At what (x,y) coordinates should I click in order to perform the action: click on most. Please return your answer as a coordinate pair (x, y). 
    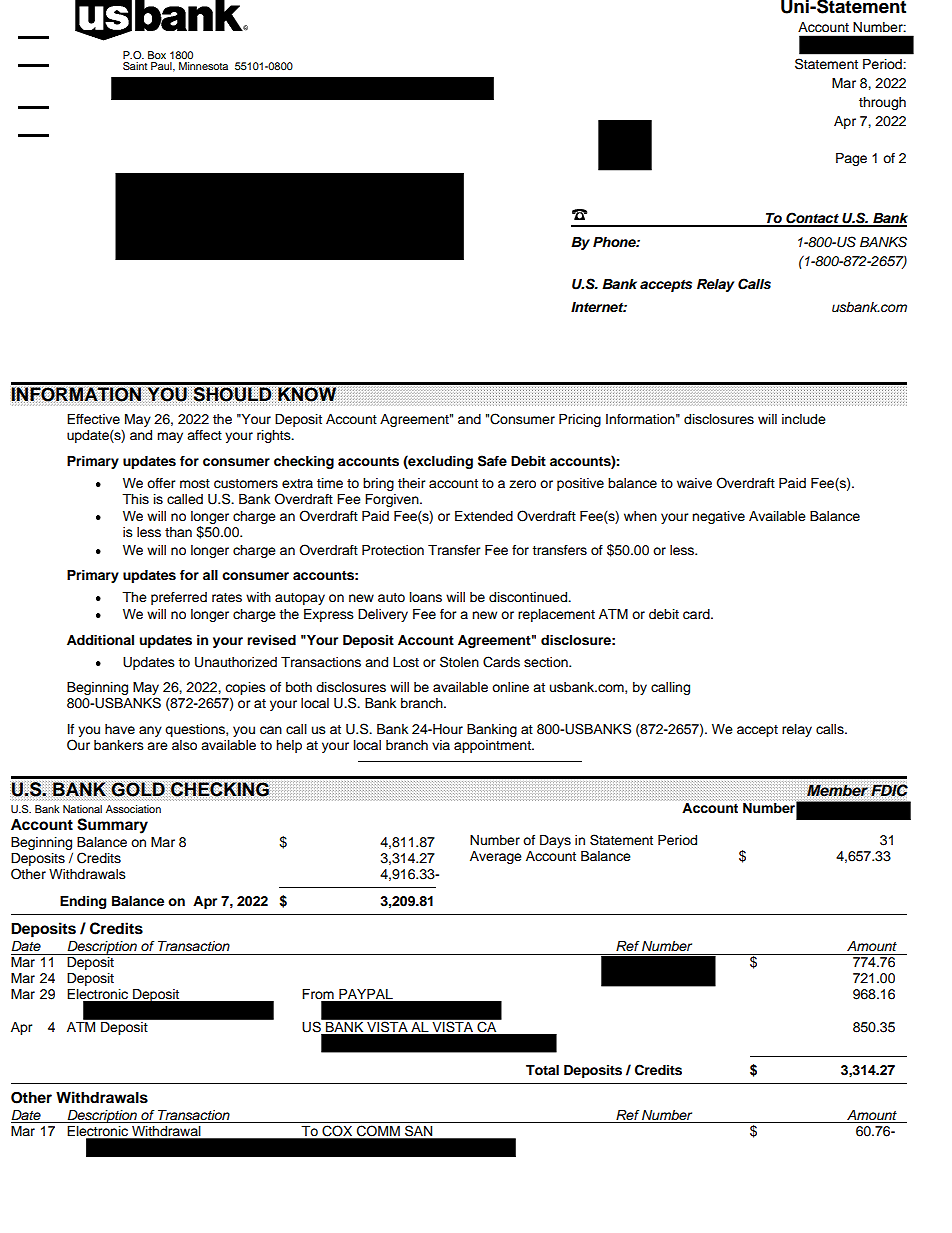
    Looking at the image, I should click on (195, 483).
